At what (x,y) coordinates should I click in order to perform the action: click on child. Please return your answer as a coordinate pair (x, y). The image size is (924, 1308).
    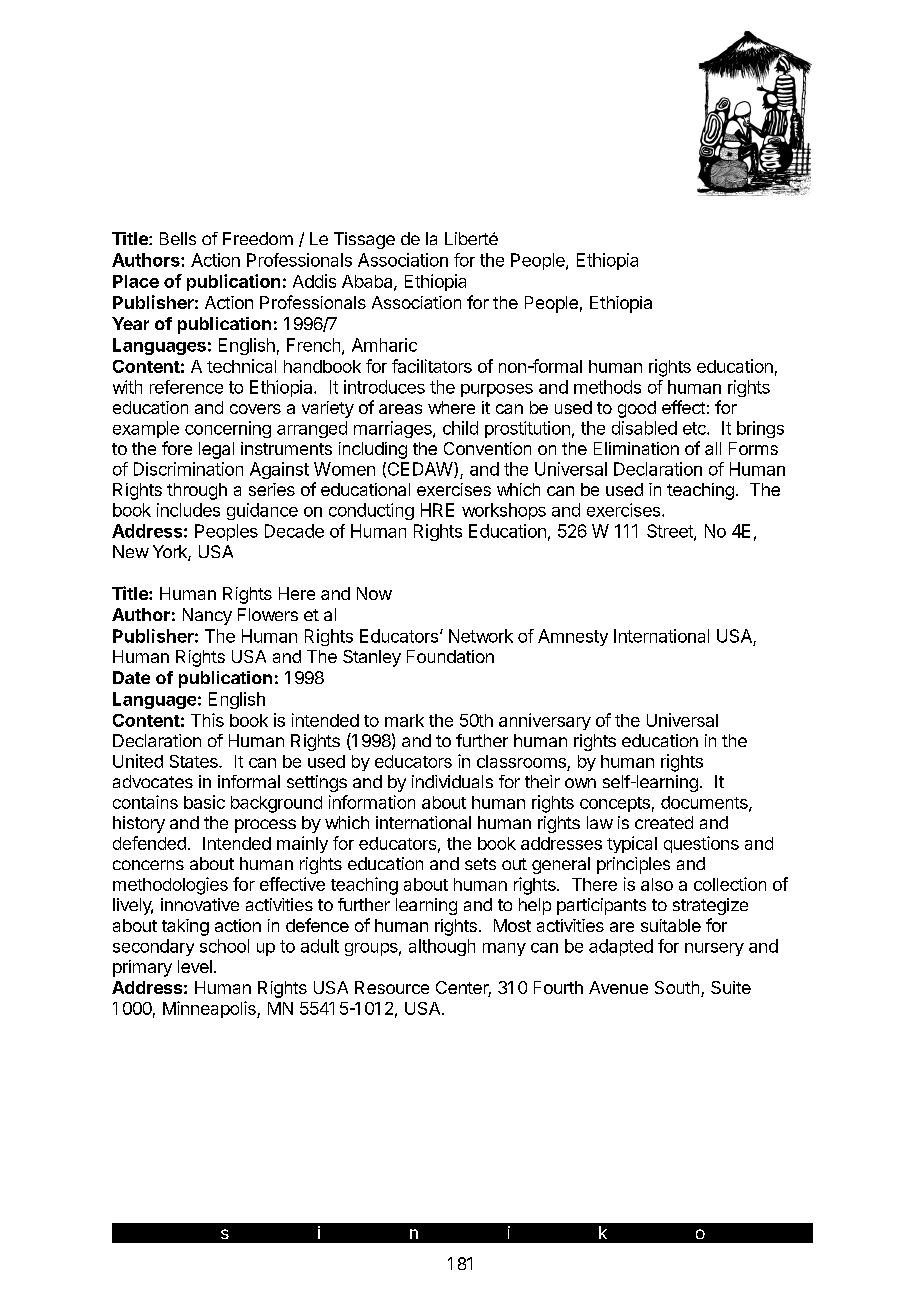
    Looking at the image, I should click on (460, 428).
